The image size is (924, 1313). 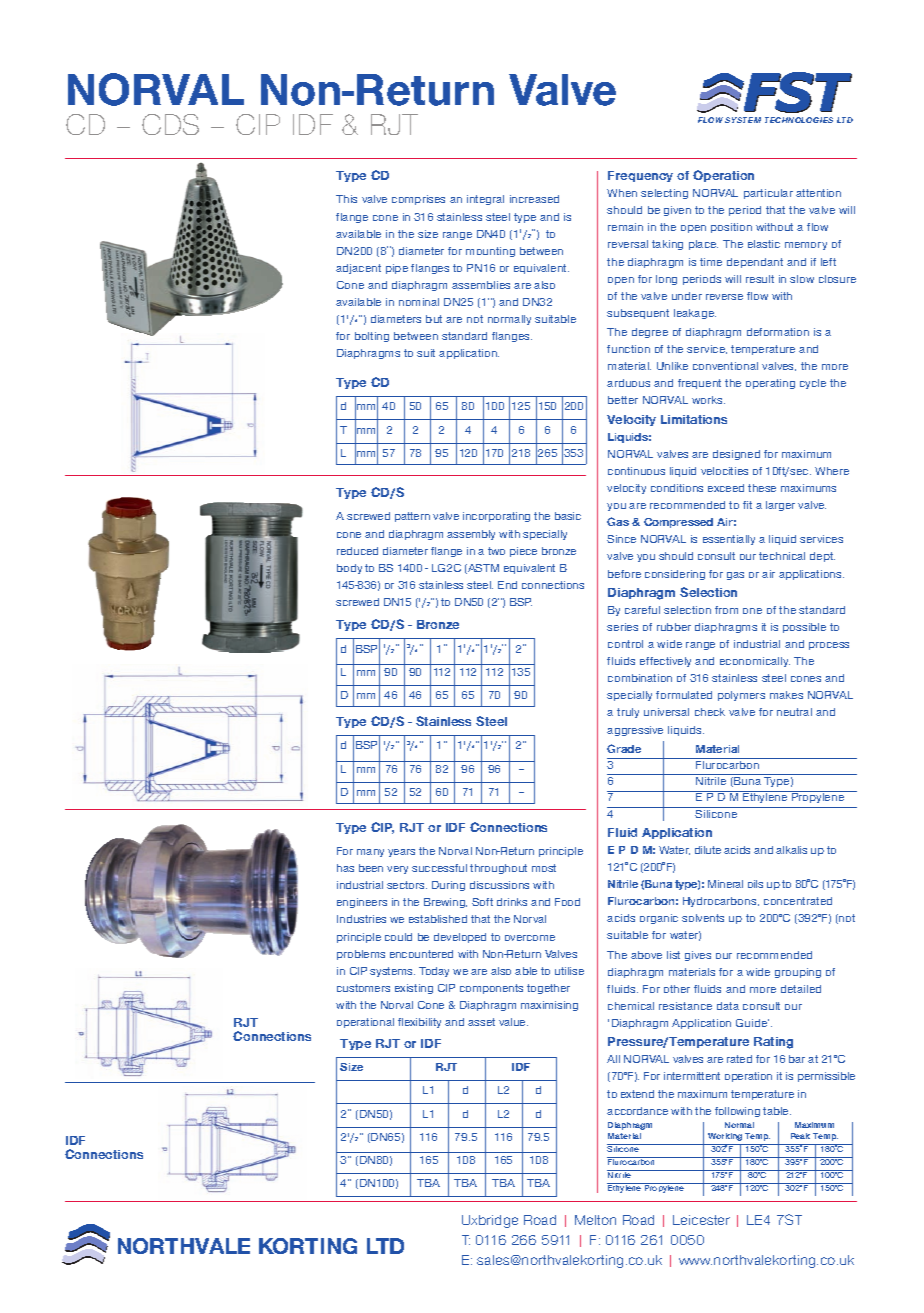 What do you see at coordinates (419, 1023) in the screenshot?
I see `flexibility` at bounding box center [419, 1023].
